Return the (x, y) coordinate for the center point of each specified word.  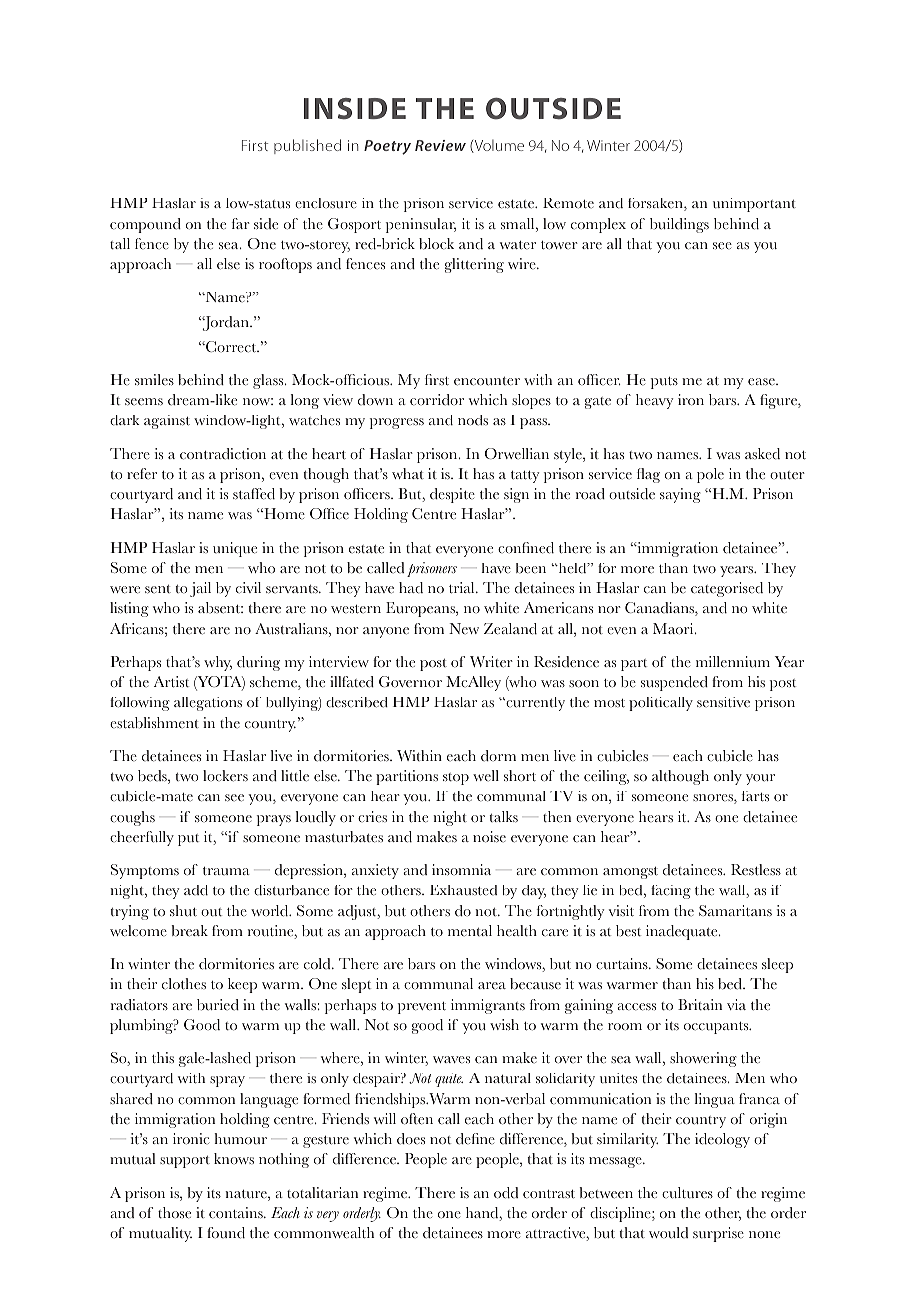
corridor (437, 400)
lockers (225, 776)
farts (755, 796)
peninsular (421, 225)
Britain (700, 1004)
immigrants (488, 1006)
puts (664, 383)
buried (218, 1005)
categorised (727, 589)
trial (463, 588)
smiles (154, 379)
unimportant (754, 205)
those (174, 1213)
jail (200, 589)
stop (456, 779)
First (255, 145)
